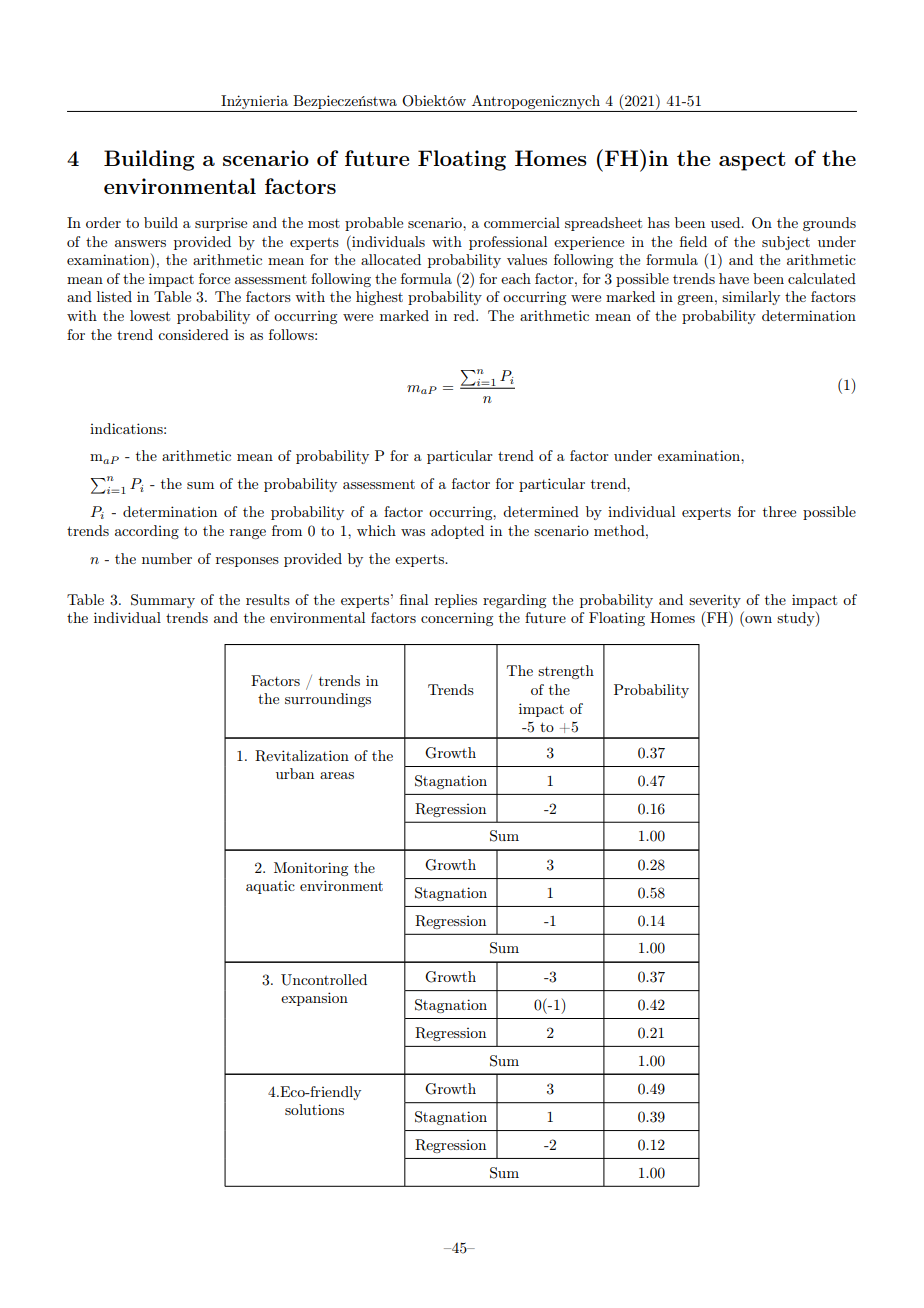 This screenshot has width=924, height=1308. What do you see at coordinates (221, 224) in the screenshot?
I see `surprise` at bounding box center [221, 224].
